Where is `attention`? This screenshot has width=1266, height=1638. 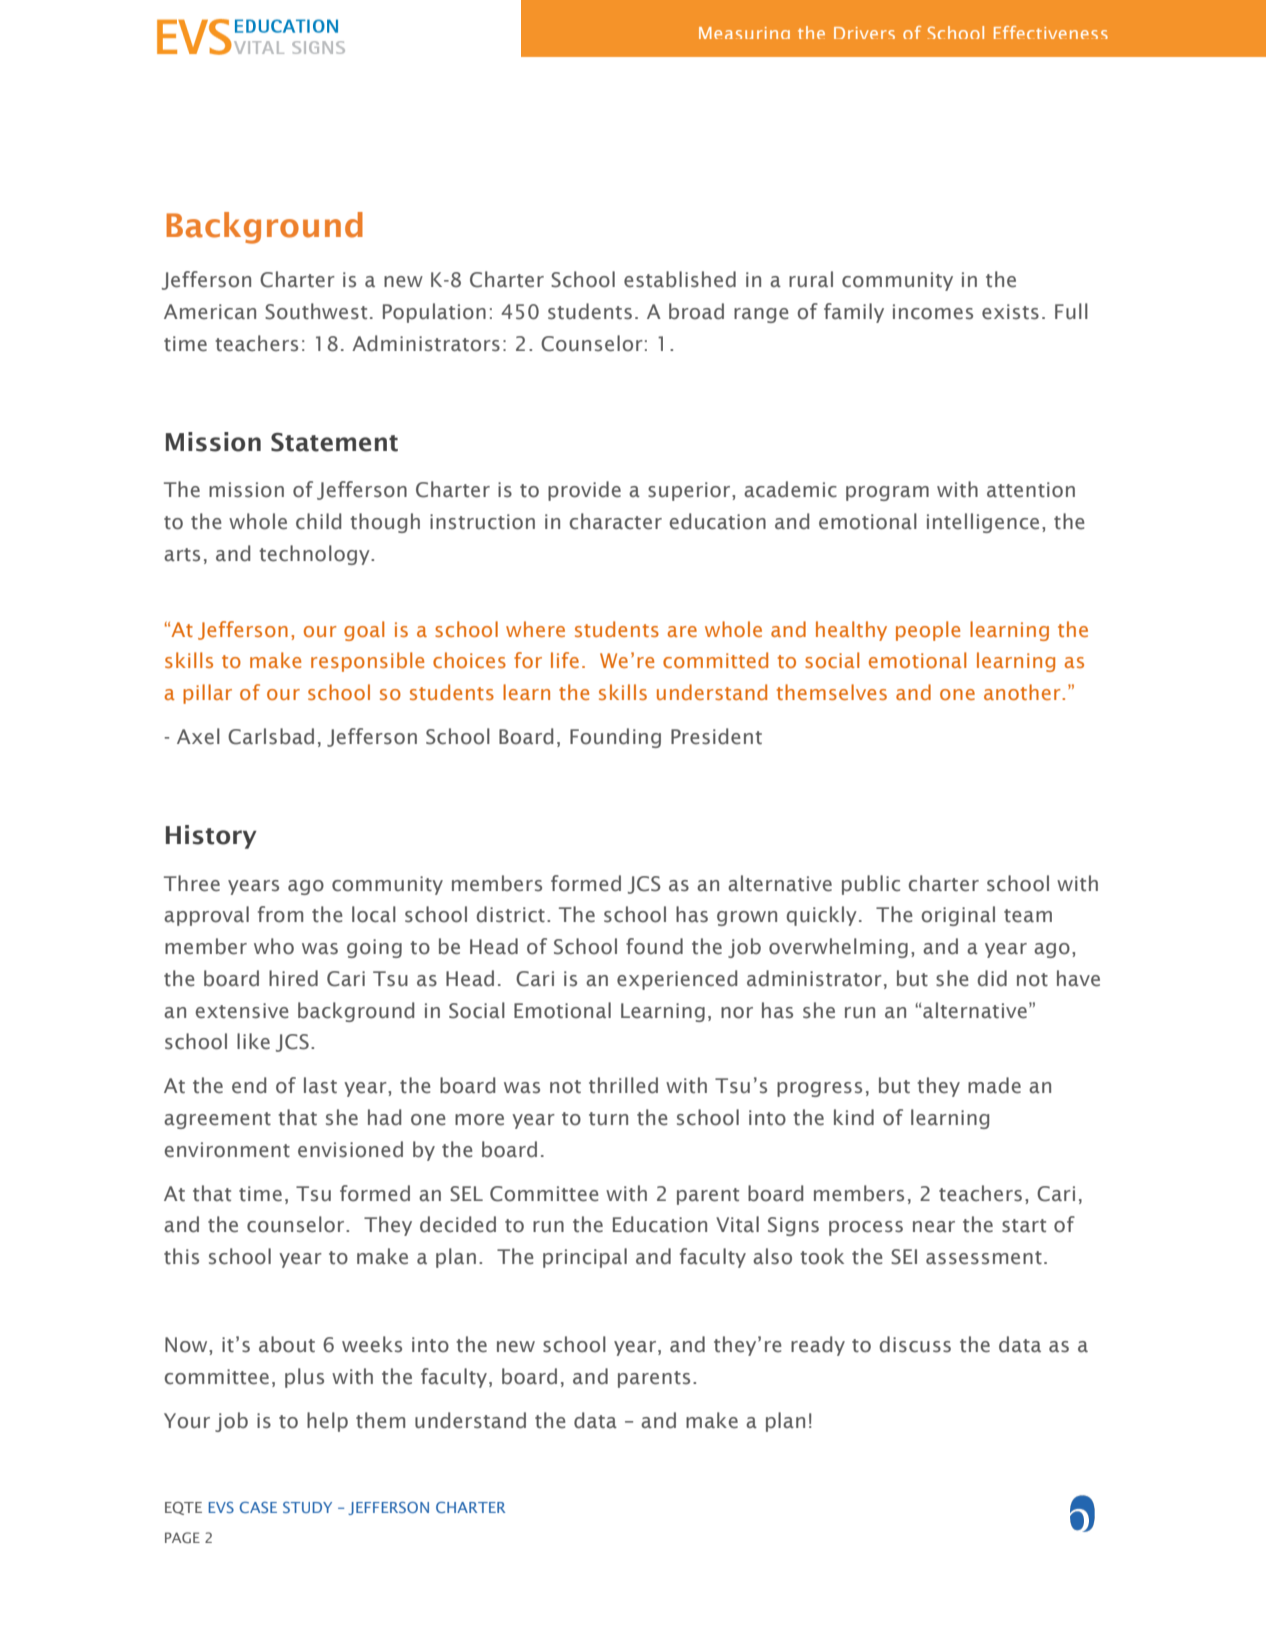
attention is located at coordinates (1031, 490).
